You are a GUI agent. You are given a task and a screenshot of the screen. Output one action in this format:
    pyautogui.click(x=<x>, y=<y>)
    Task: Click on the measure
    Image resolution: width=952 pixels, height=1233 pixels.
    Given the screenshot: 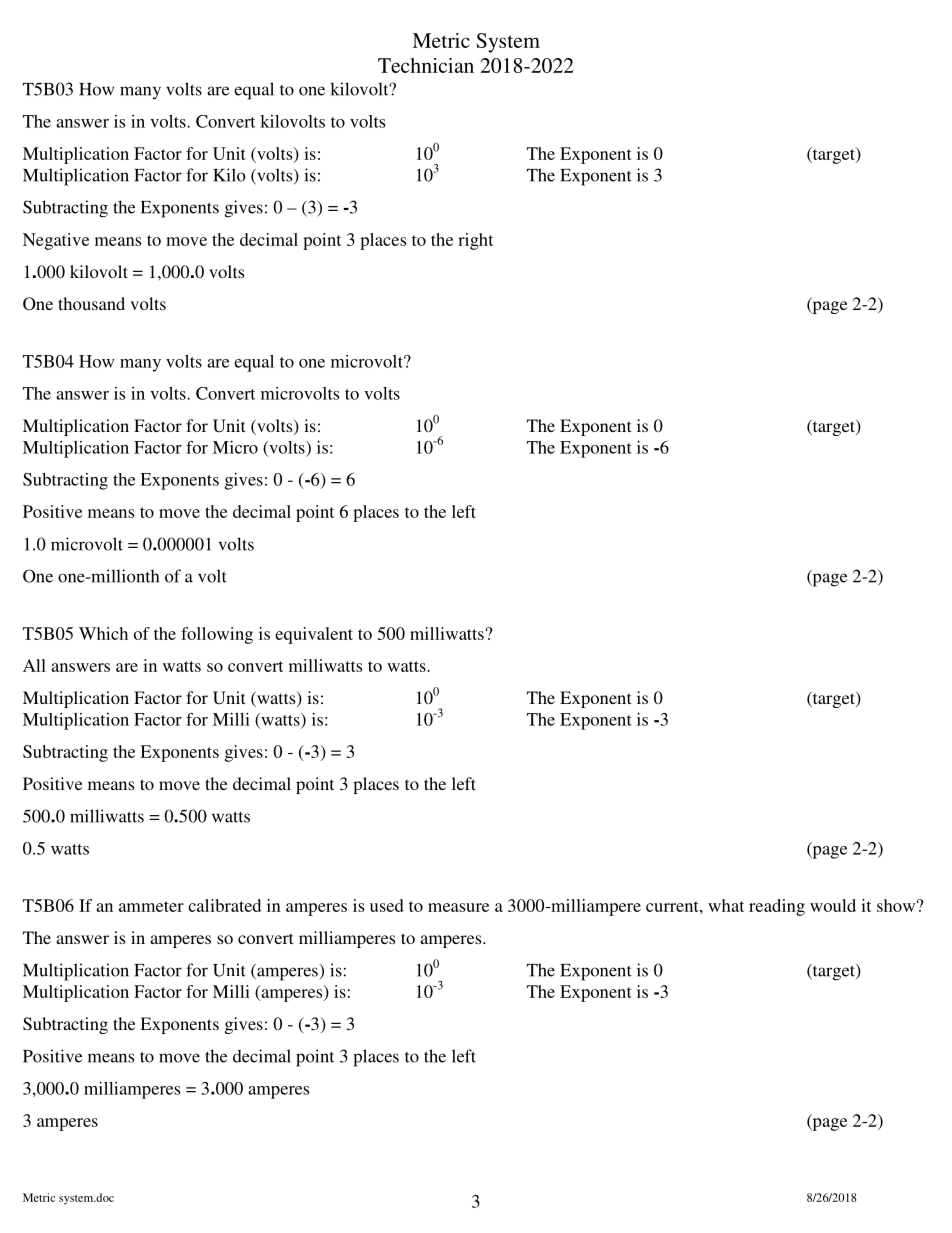 What is the action you would take?
    pyautogui.click(x=458, y=907)
